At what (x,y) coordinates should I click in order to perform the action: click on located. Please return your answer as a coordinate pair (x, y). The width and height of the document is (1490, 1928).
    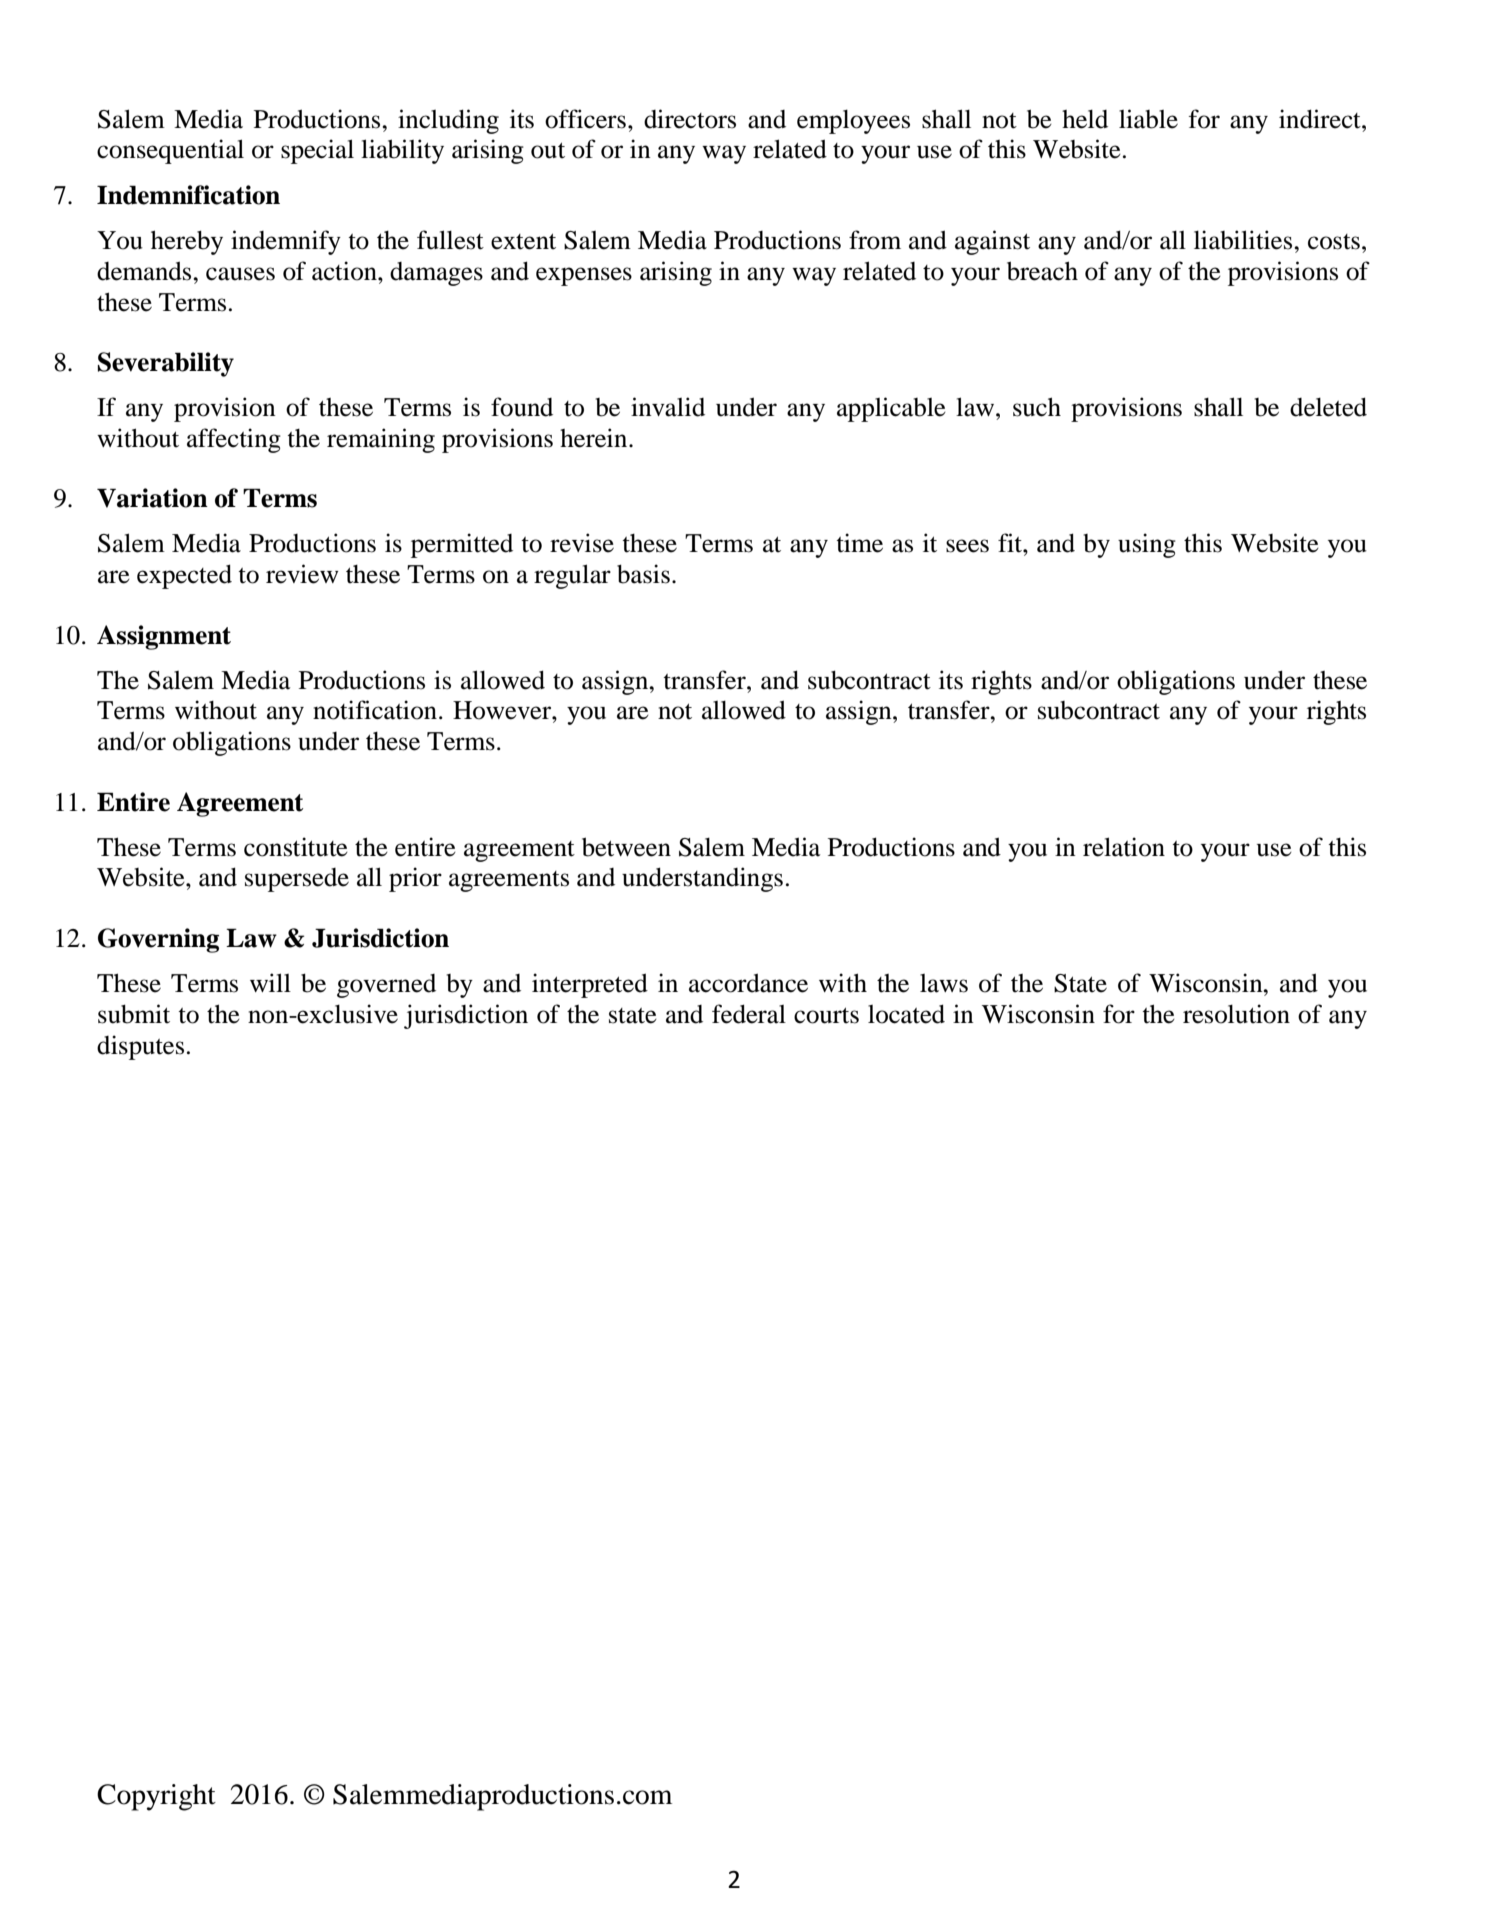
    Looking at the image, I should click on (906, 1014).
